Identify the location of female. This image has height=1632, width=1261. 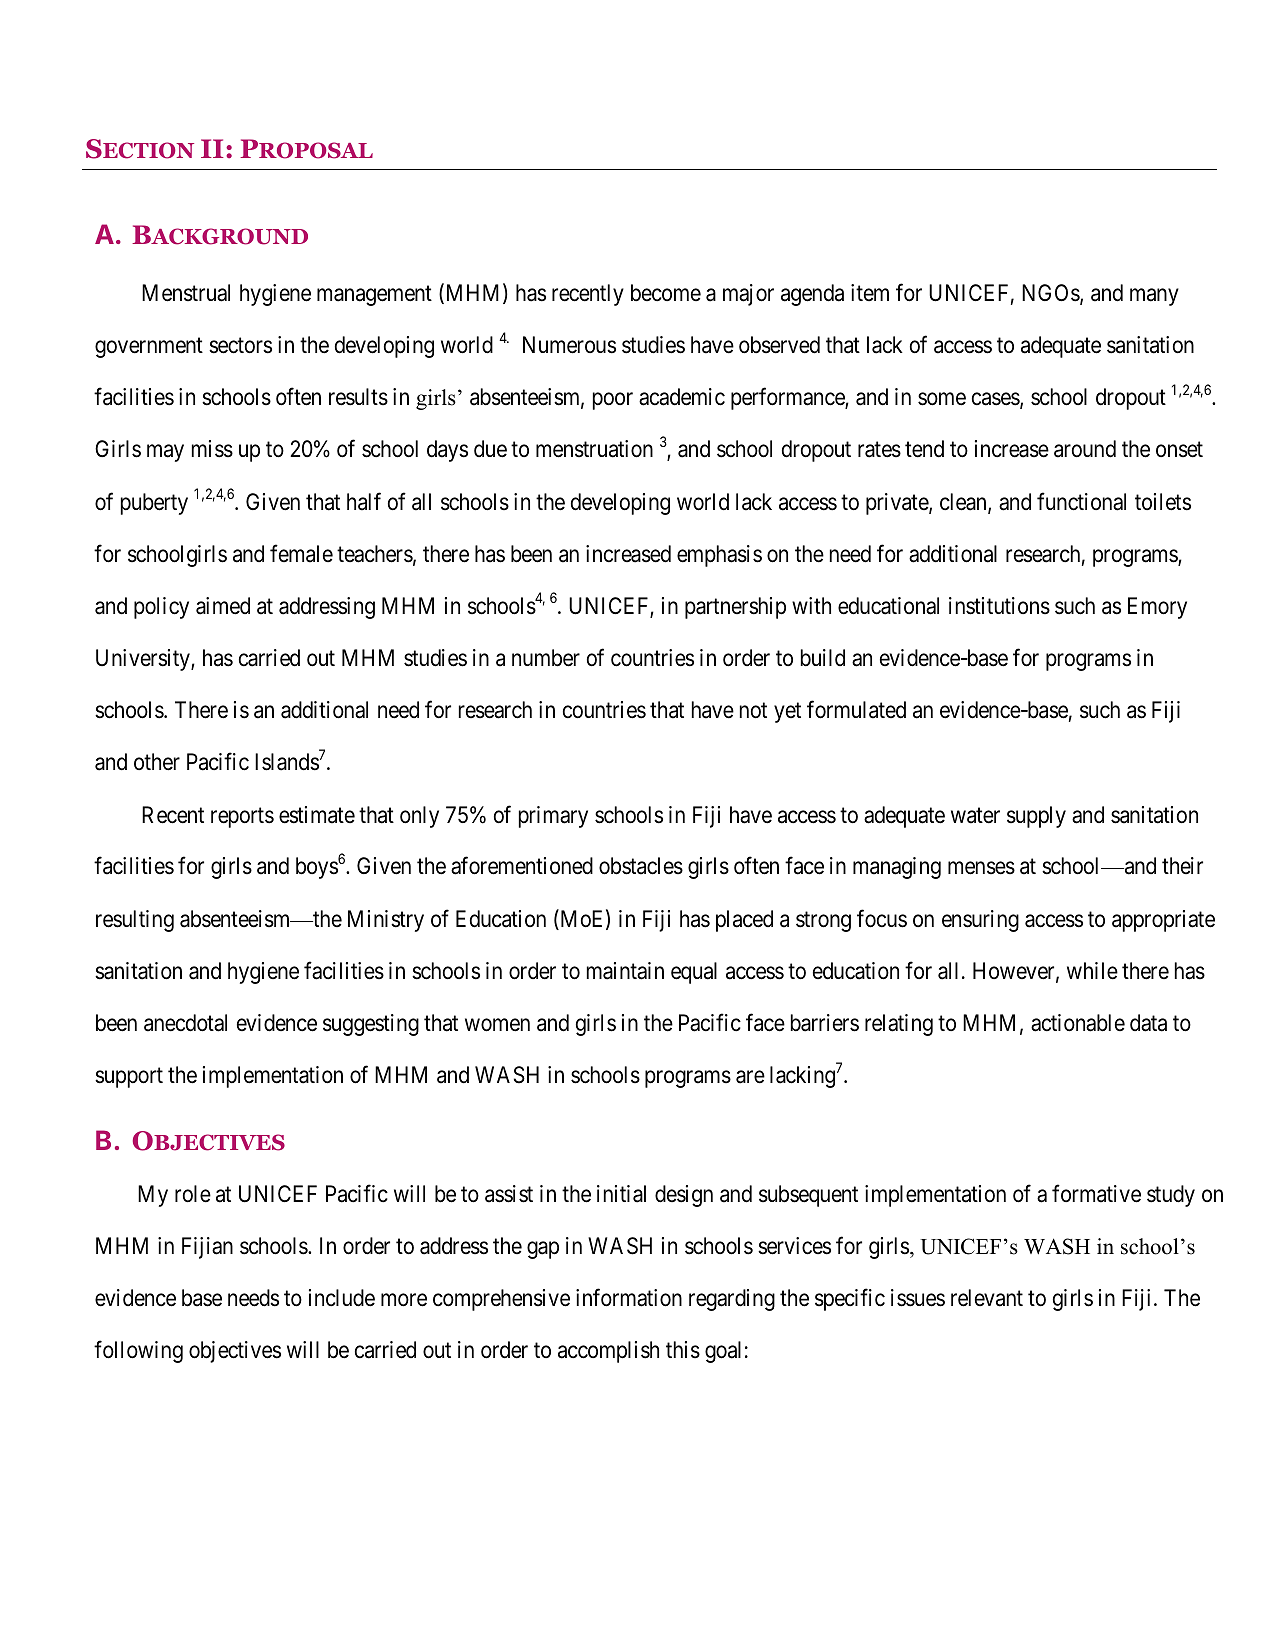
(301, 553).
